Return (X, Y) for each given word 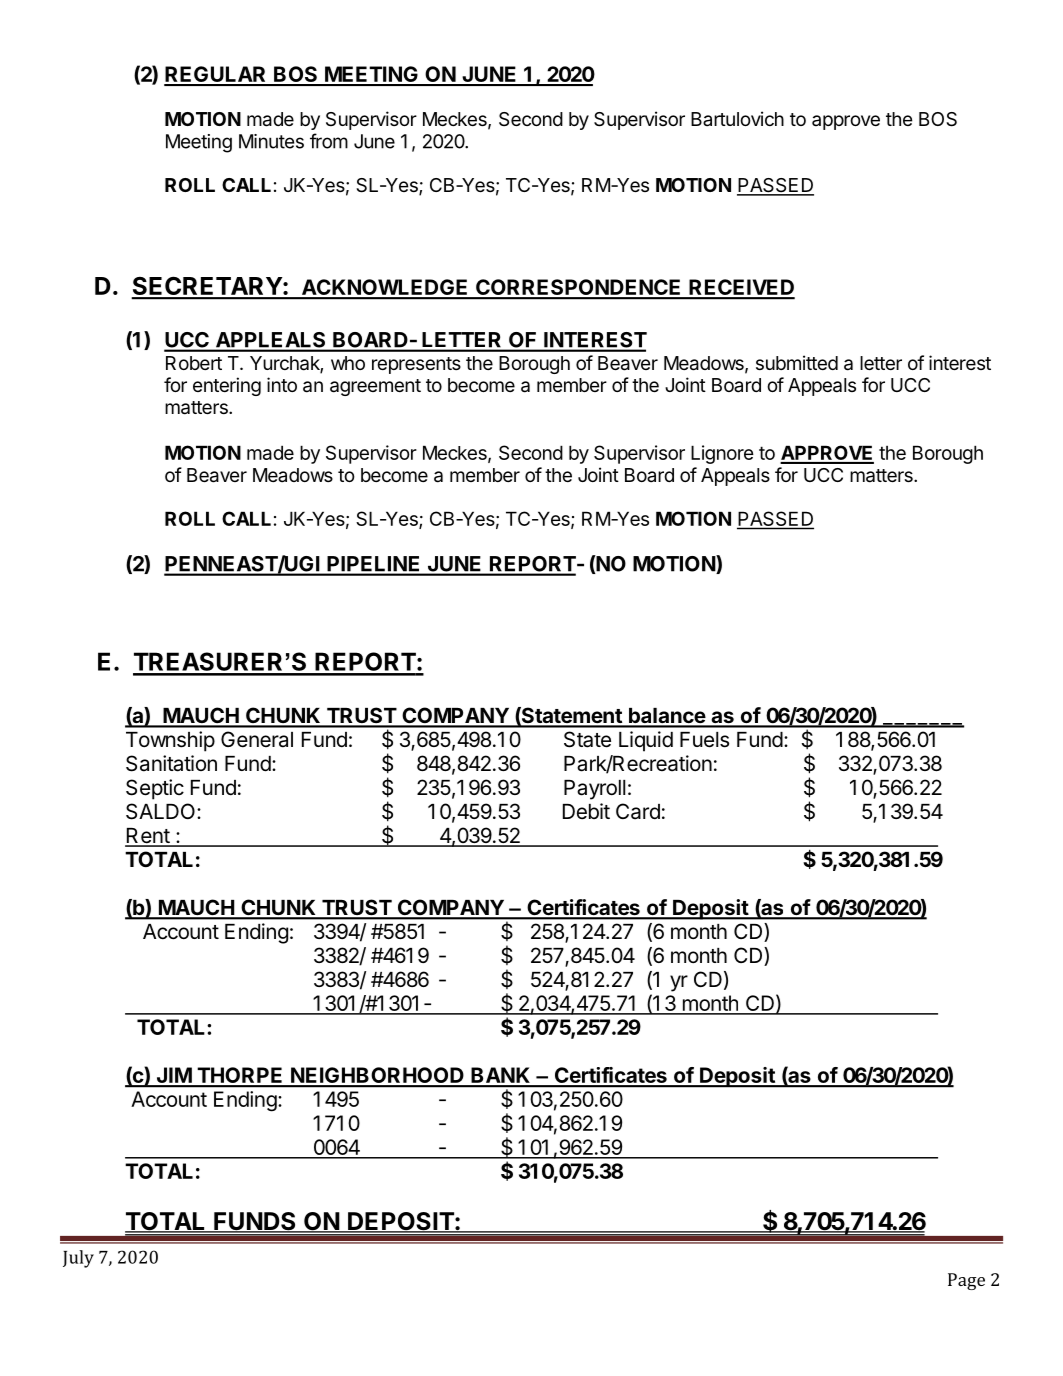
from (329, 141)
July (78, 1259)
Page (966, 1281)
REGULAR (216, 75)
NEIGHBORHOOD (377, 1076)
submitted (797, 362)
